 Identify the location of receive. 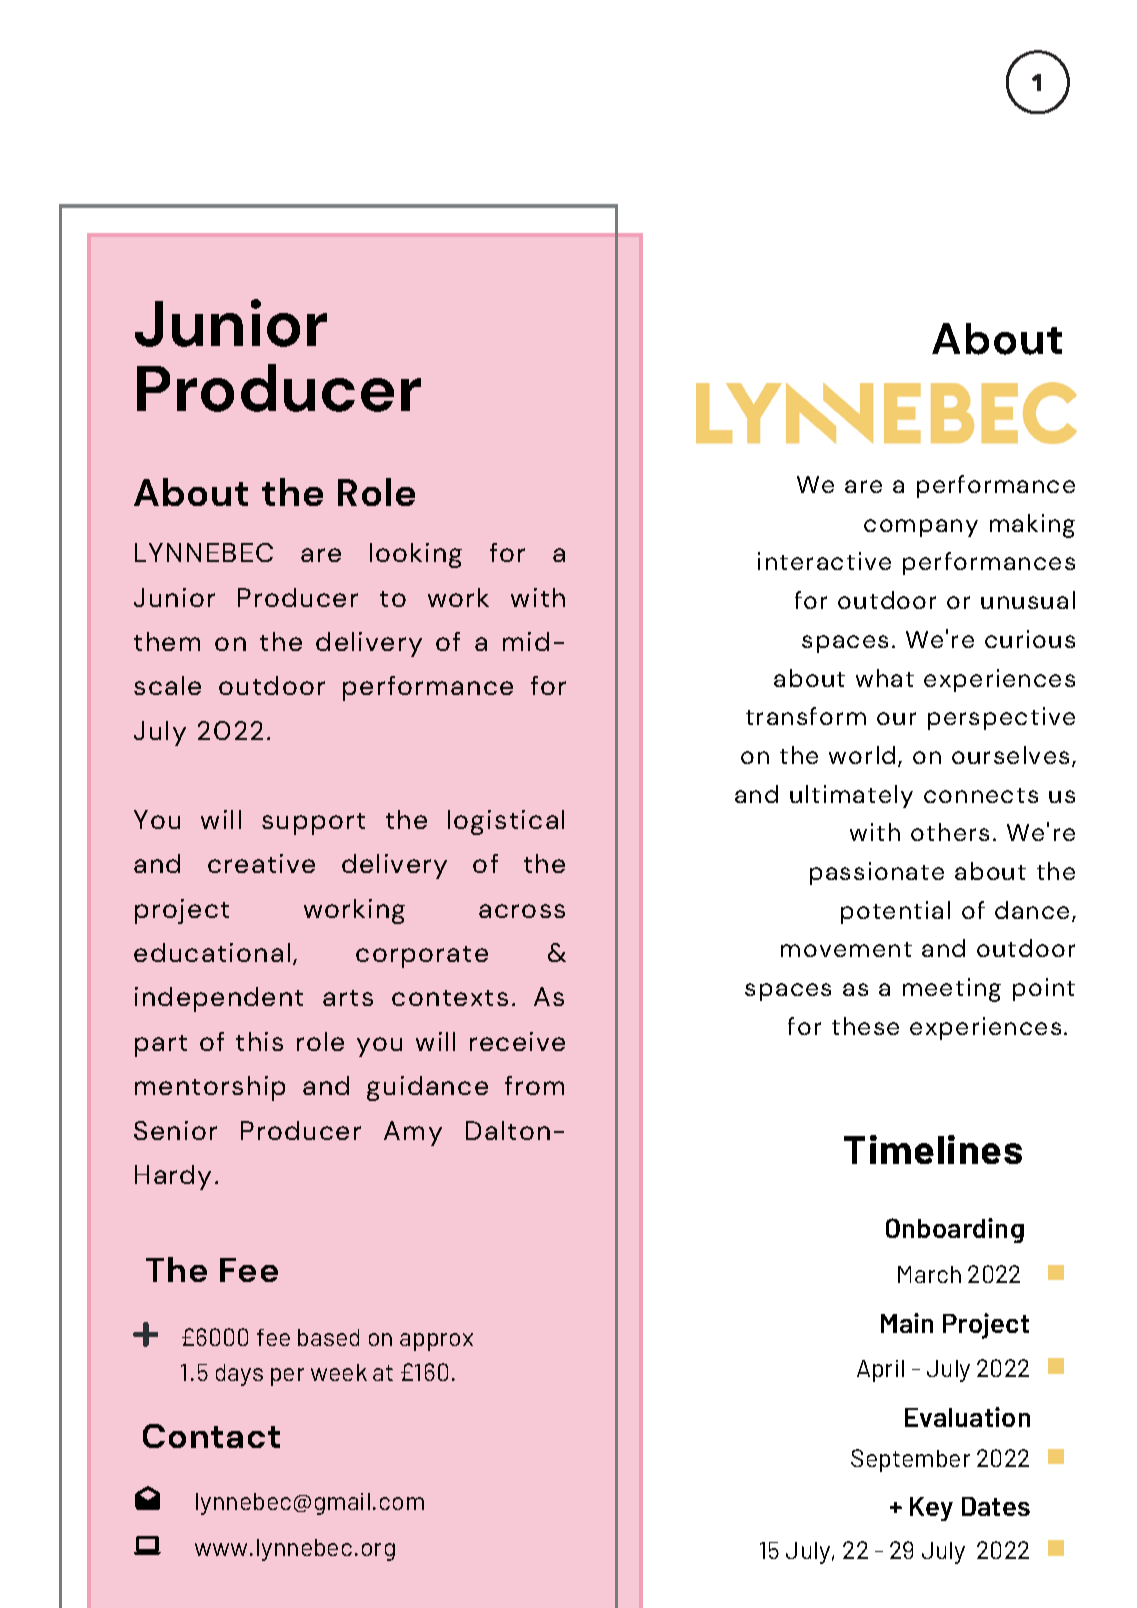
(517, 1041).
